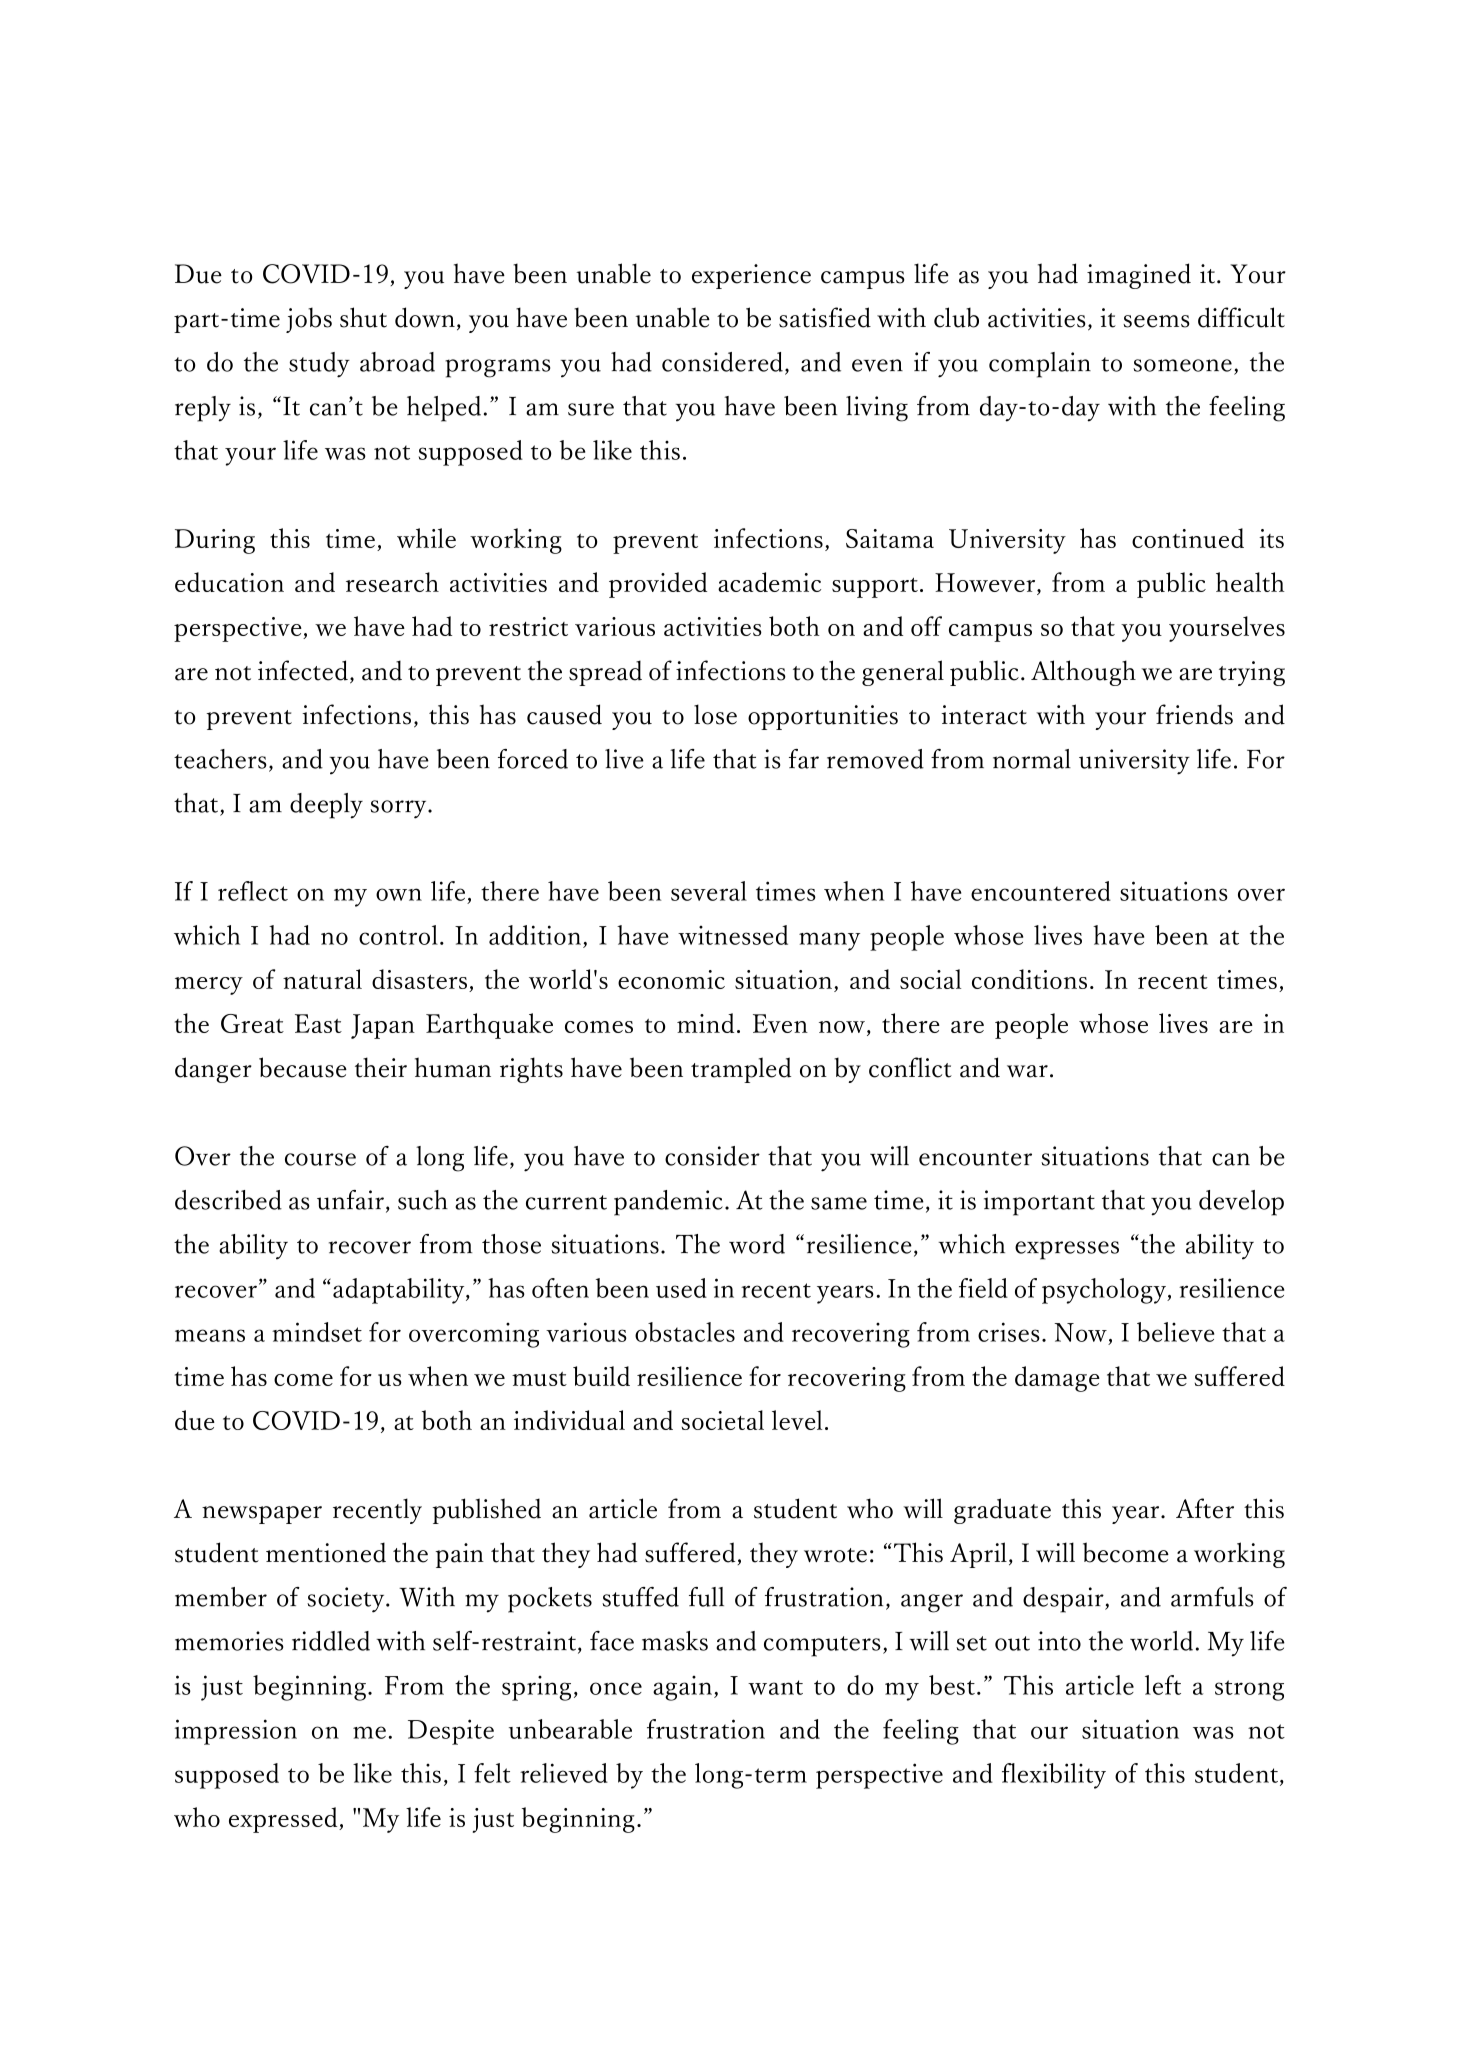 This document has width=1458, height=2063. What do you see at coordinates (1156, 321) in the document?
I see `seems` at bounding box center [1156, 321].
